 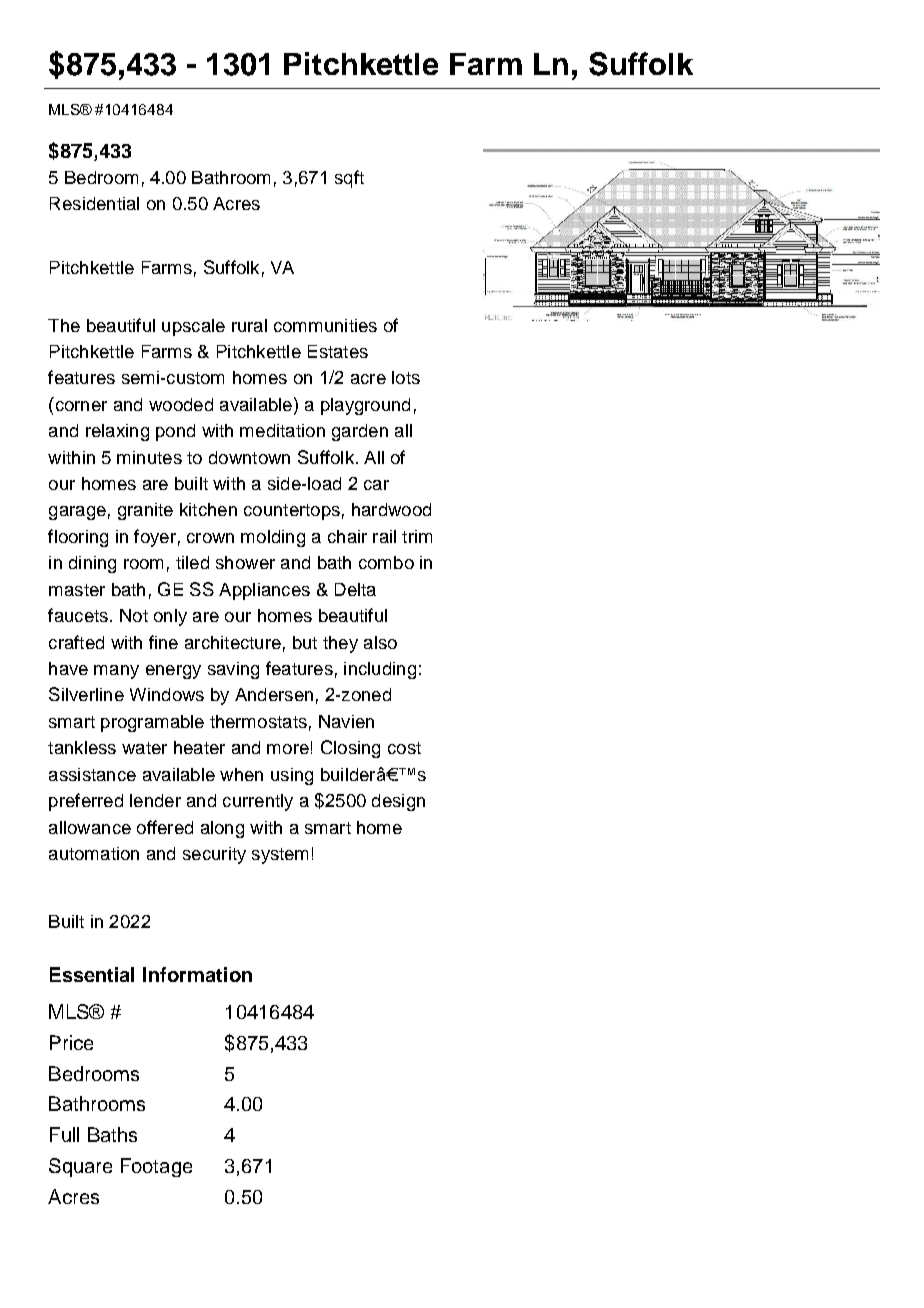 I want to click on when, so click(x=241, y=774).
